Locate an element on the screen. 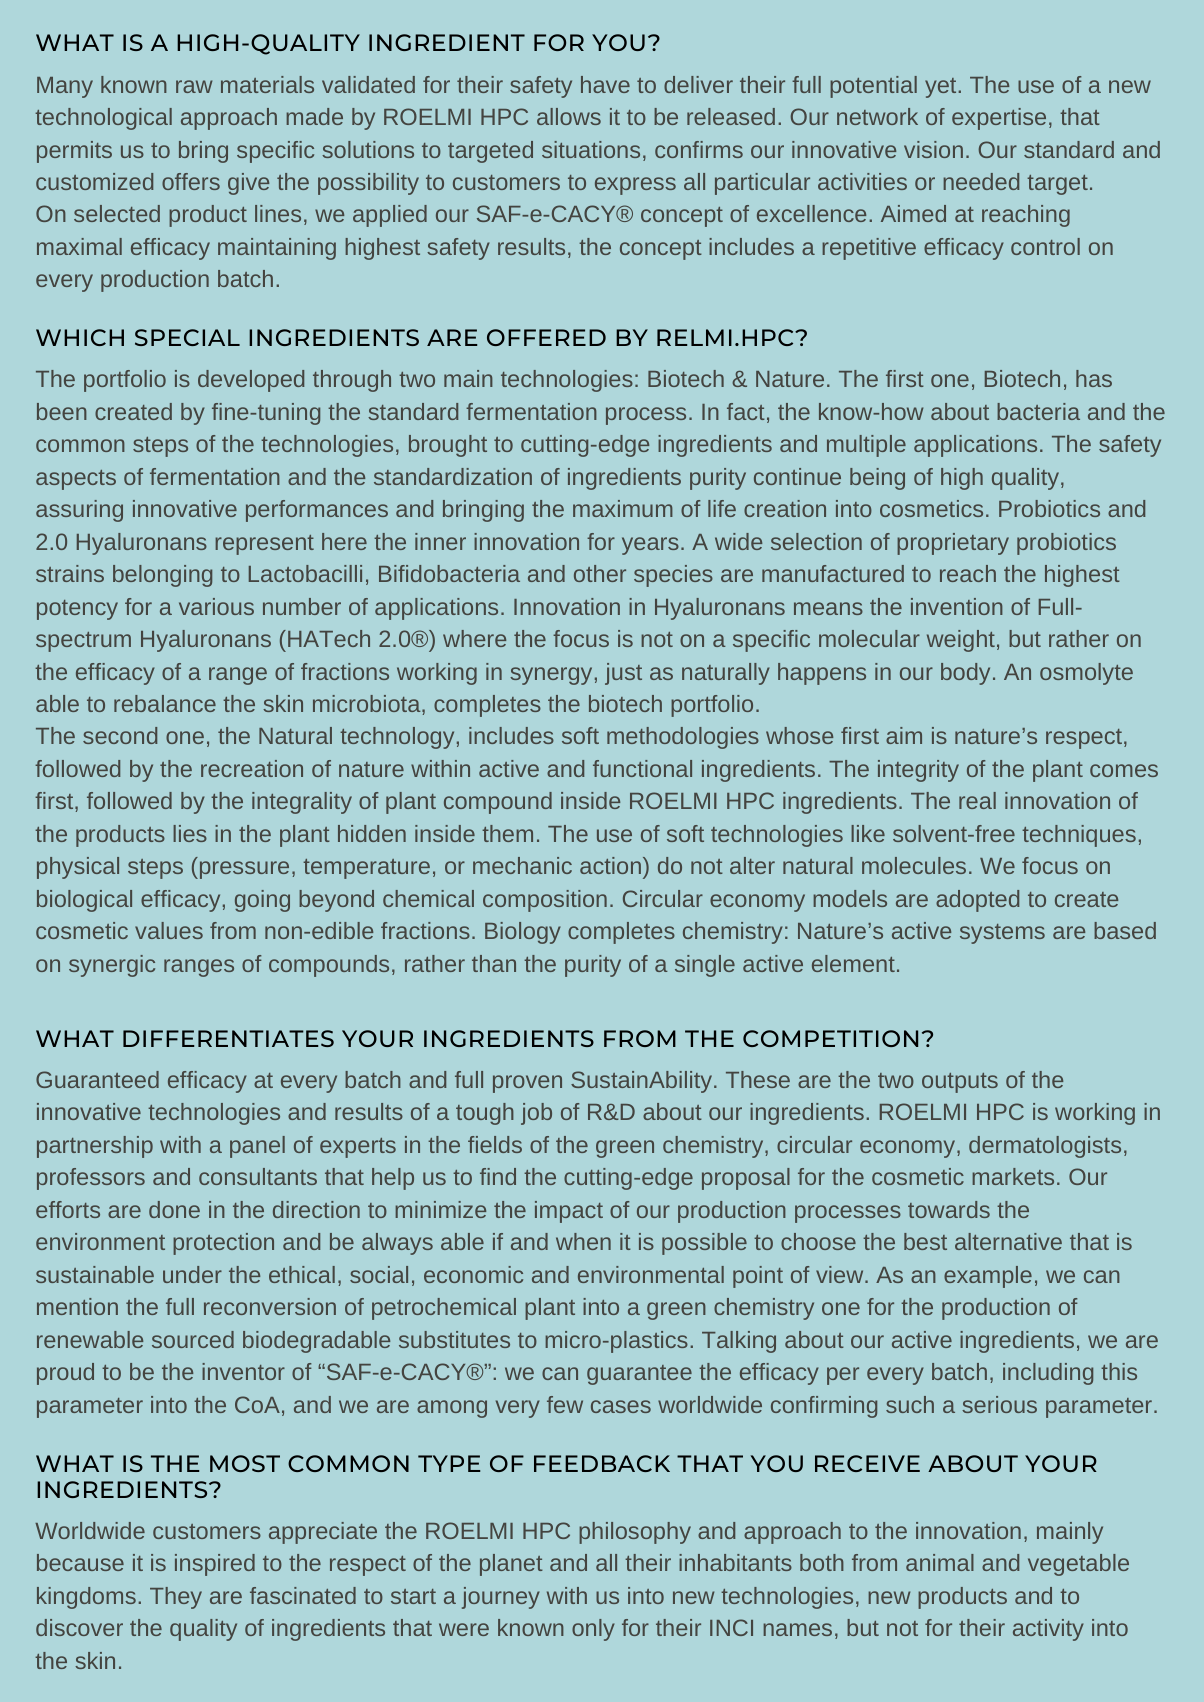 The image size is (1204, 1702). towards is located at coordinates (949, 1209).
